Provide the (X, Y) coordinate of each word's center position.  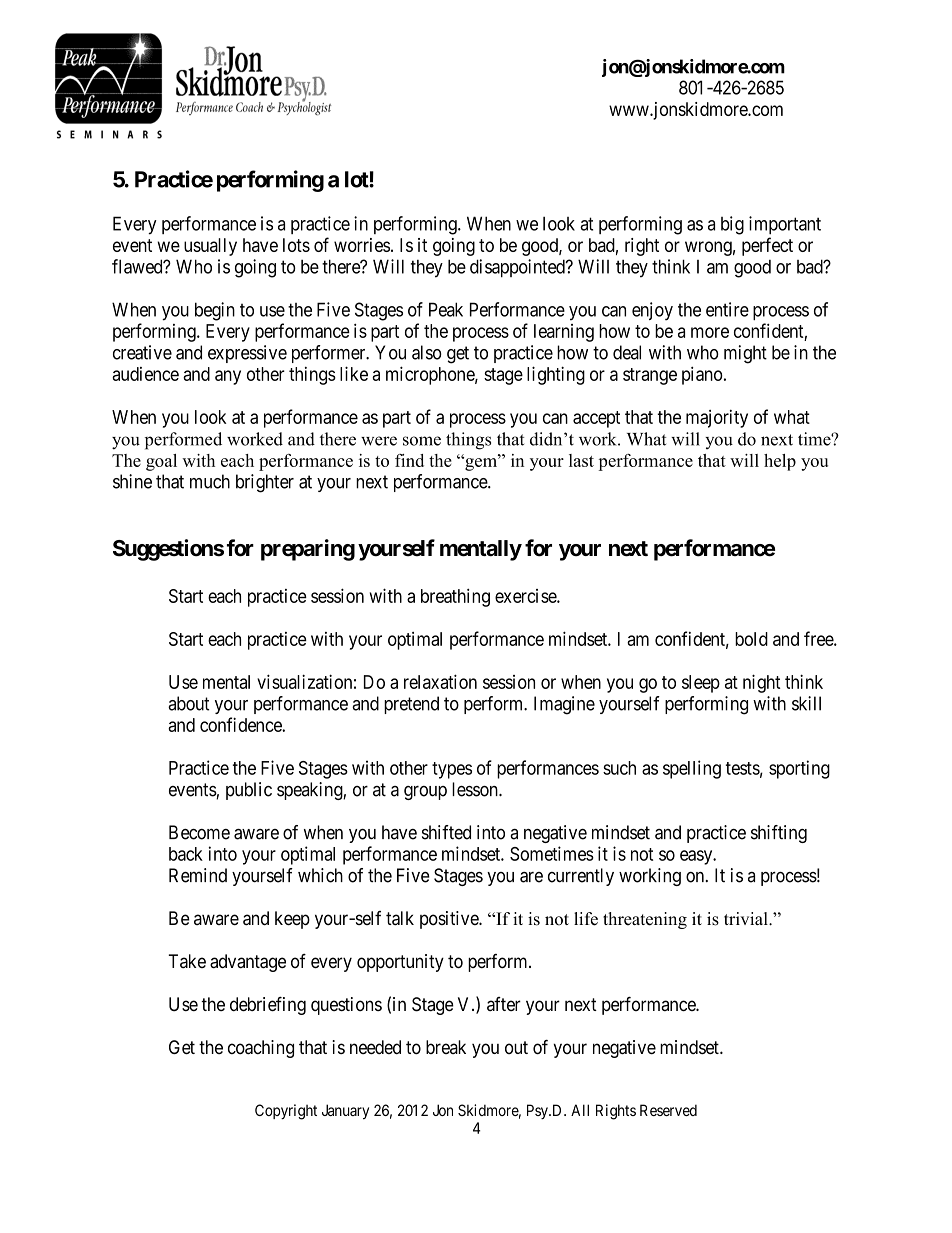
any (228, 377)
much (210, 481)
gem (481, 463)
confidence (241, 724)
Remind (198, 875)
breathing (455, 597)
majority (717, 419)
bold (751, 639)
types (452, 770)
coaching (261, 1049)
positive (450, 920)
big (732, 225)
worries (362, 245)
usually (210, 247)
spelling (692, 769)
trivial (747, 918)
